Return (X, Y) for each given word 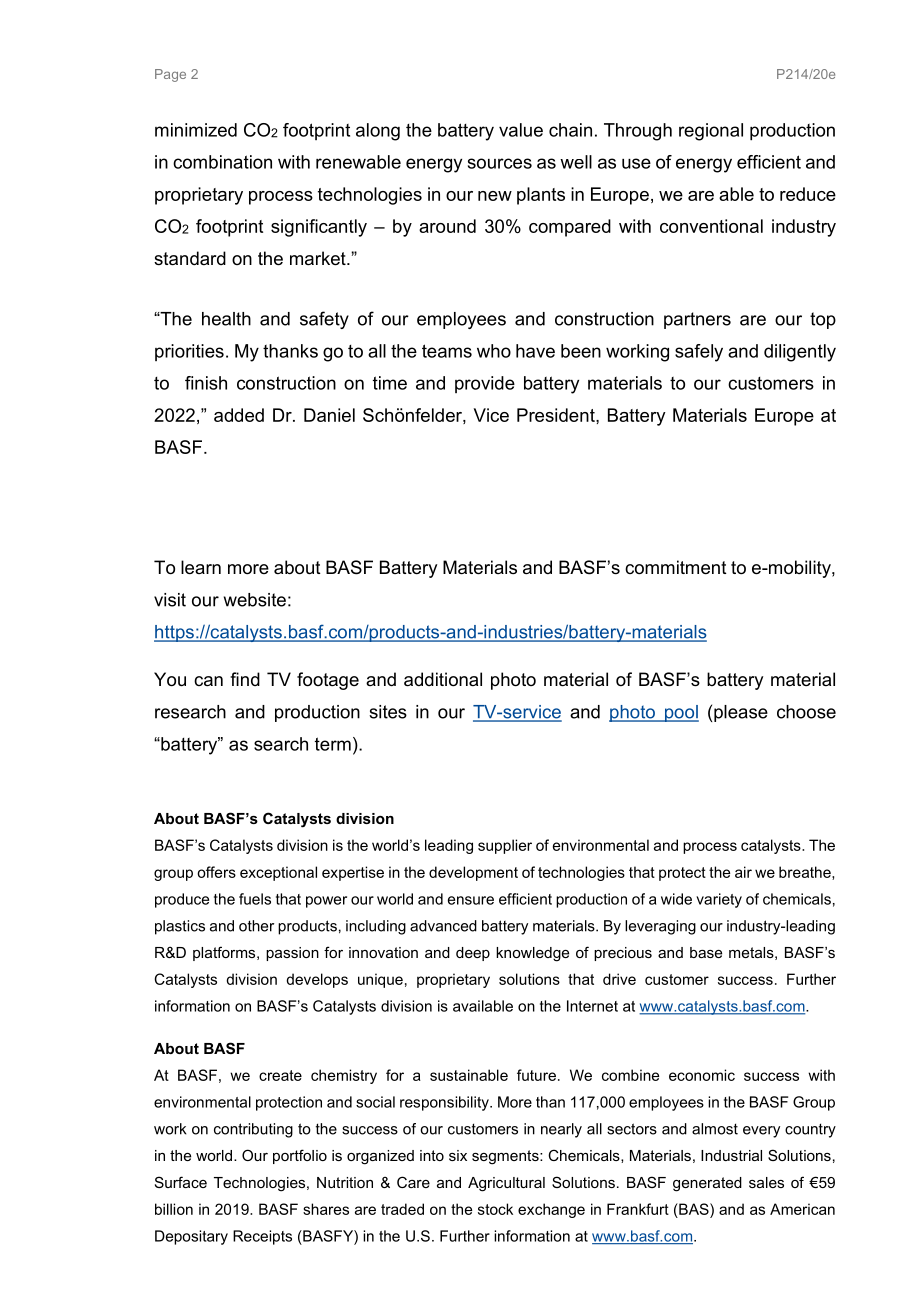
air (743, 872)
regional (711, 132)
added (239, 415)
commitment (676, 567)
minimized (196, 130)
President (557, 415)
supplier (505, 846)
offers (216, 872)
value (521, 130)
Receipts (262, 1237)
